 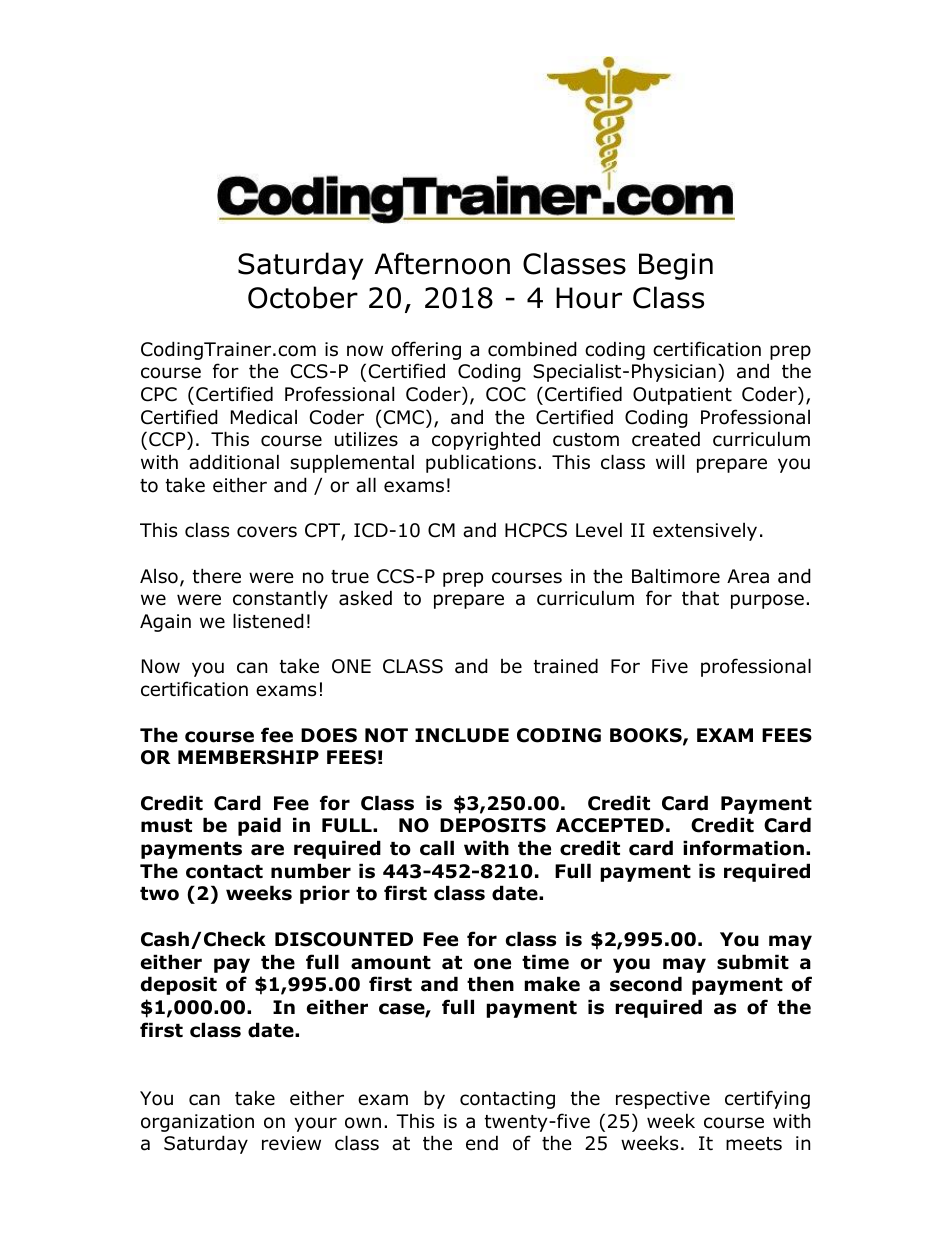 What do you see at coordinates (462, 735) in the page?
I see `INCLUDE` at bounding box center [462, 735].
